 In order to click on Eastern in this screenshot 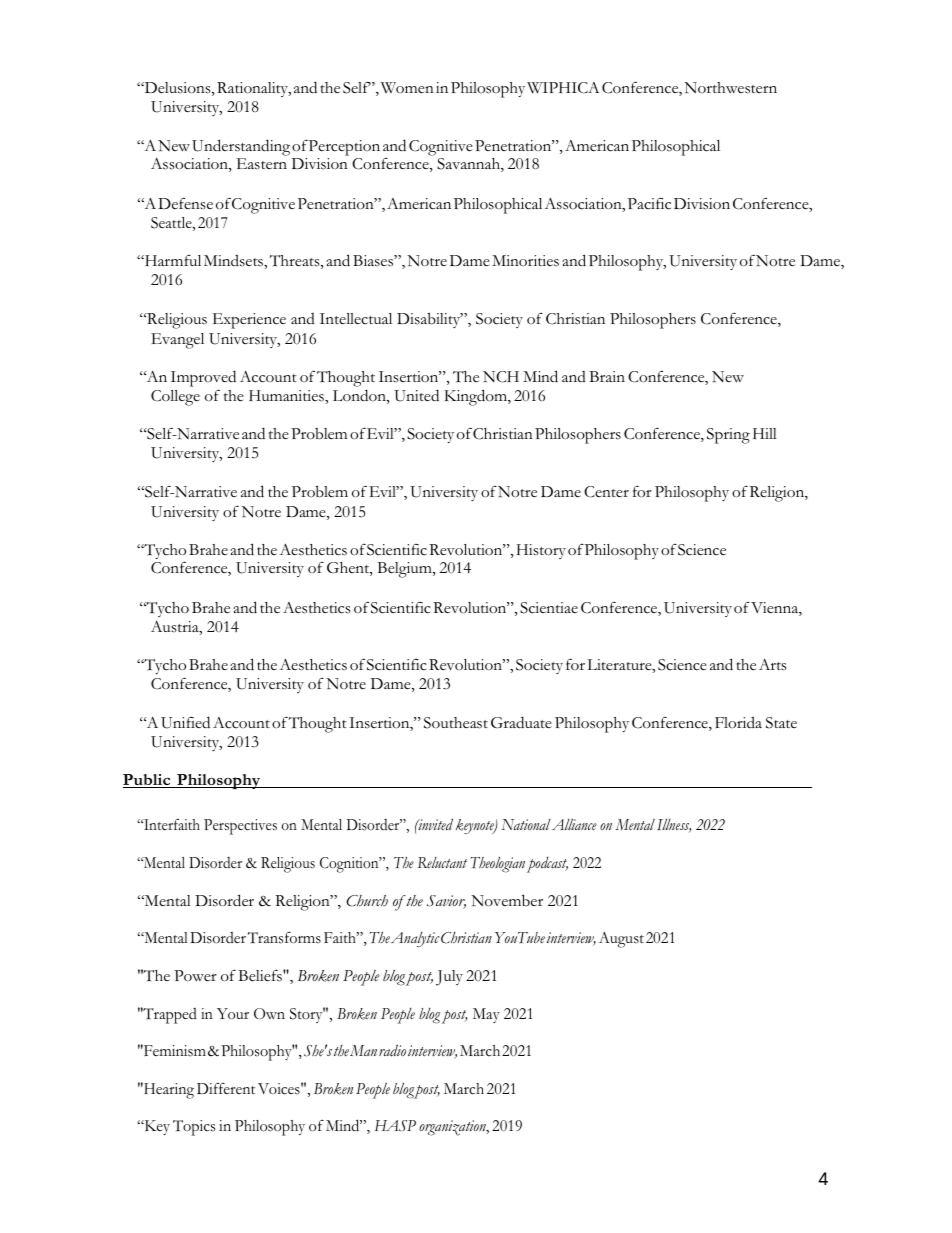, I will do `click(262, 164)`.
